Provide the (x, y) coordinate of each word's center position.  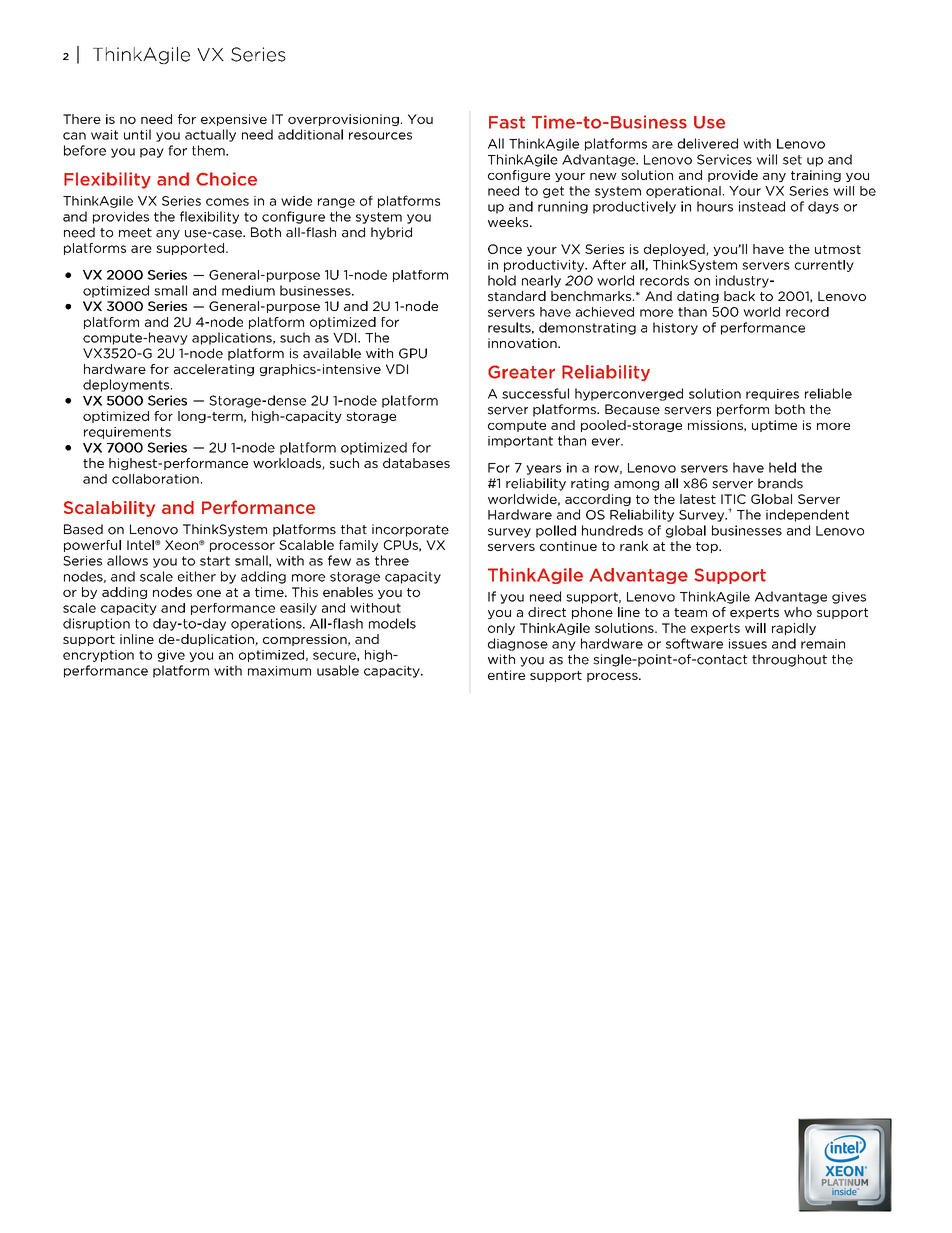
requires (772, 395)
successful (535, 393)
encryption (98, 656)
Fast (507, 122)
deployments (127, 385)
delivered (708, 143)
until (137, 134)
